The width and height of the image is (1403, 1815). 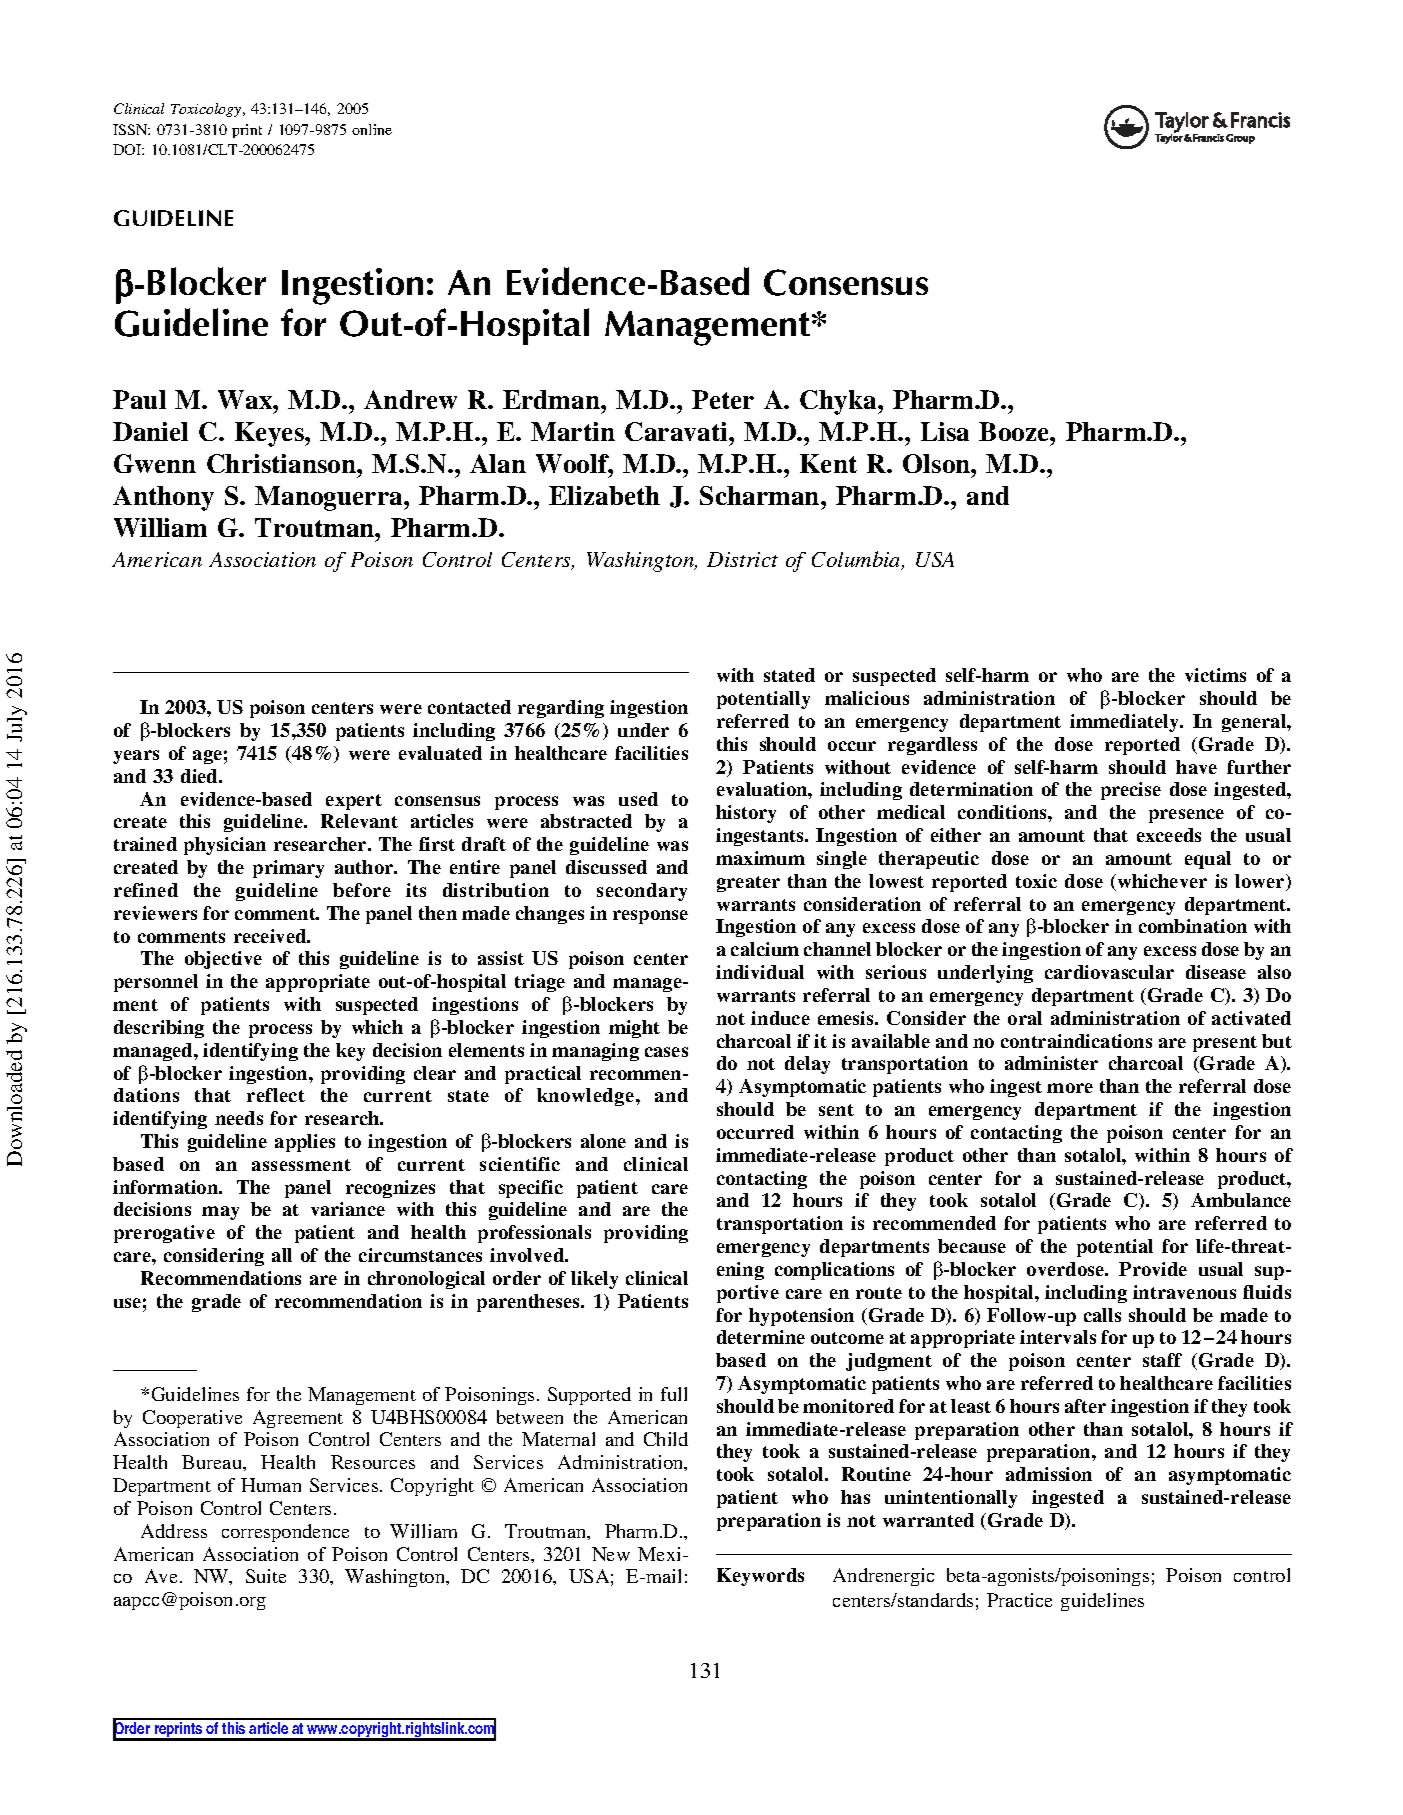 What do you see at coordinates (1215, 675) in the image?
I see `victims` at bounding box center [1215, 675].
